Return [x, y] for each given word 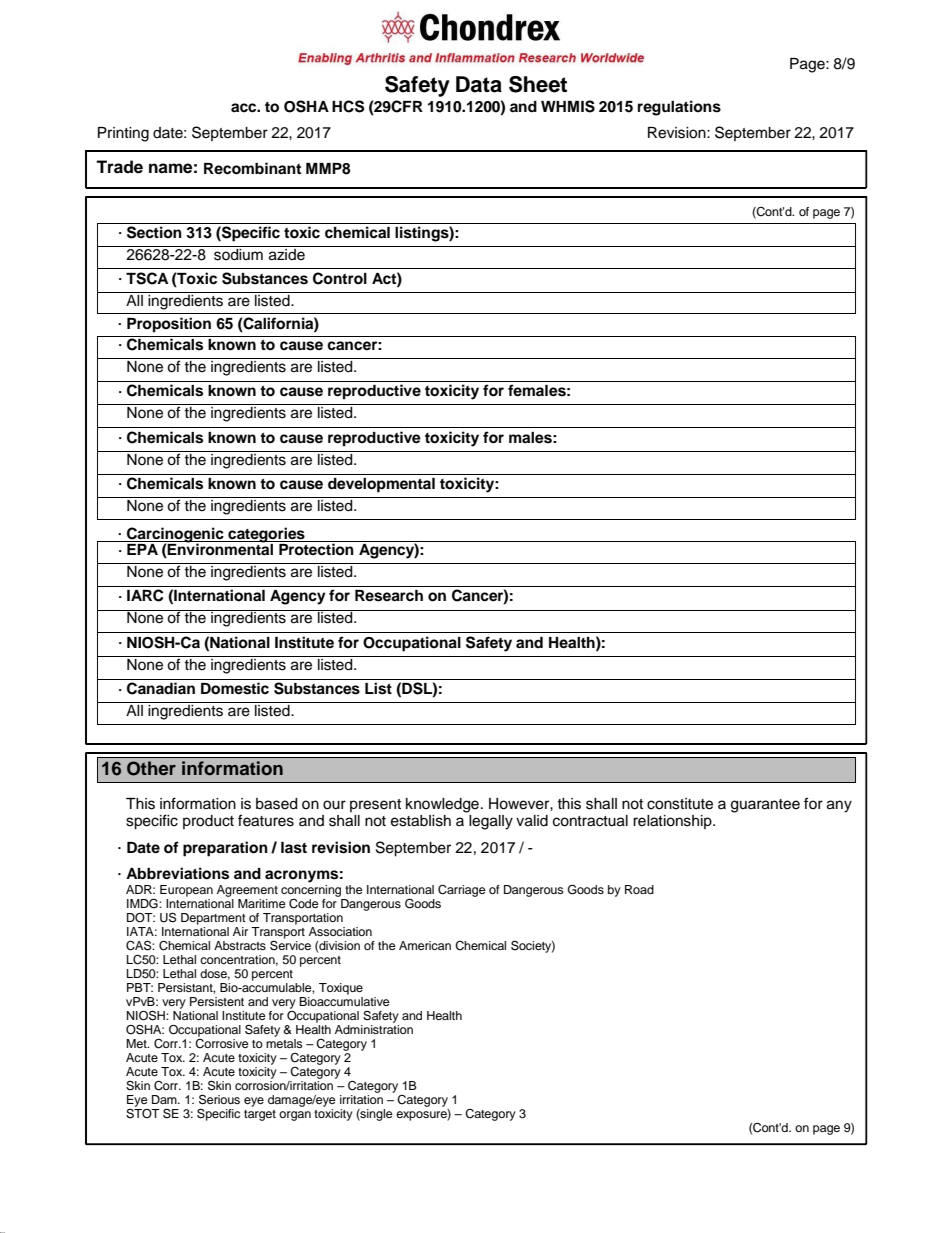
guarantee [765, 806]
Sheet [538, 84]
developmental [381, 485]
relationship [673, 822]
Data [479, 84]
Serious [219, 1099]
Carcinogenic [175, 536]
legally [491, 822]
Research [389, 596]
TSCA [147, 278]
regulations [679, 108]
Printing [123, 134]
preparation [225, 849]
